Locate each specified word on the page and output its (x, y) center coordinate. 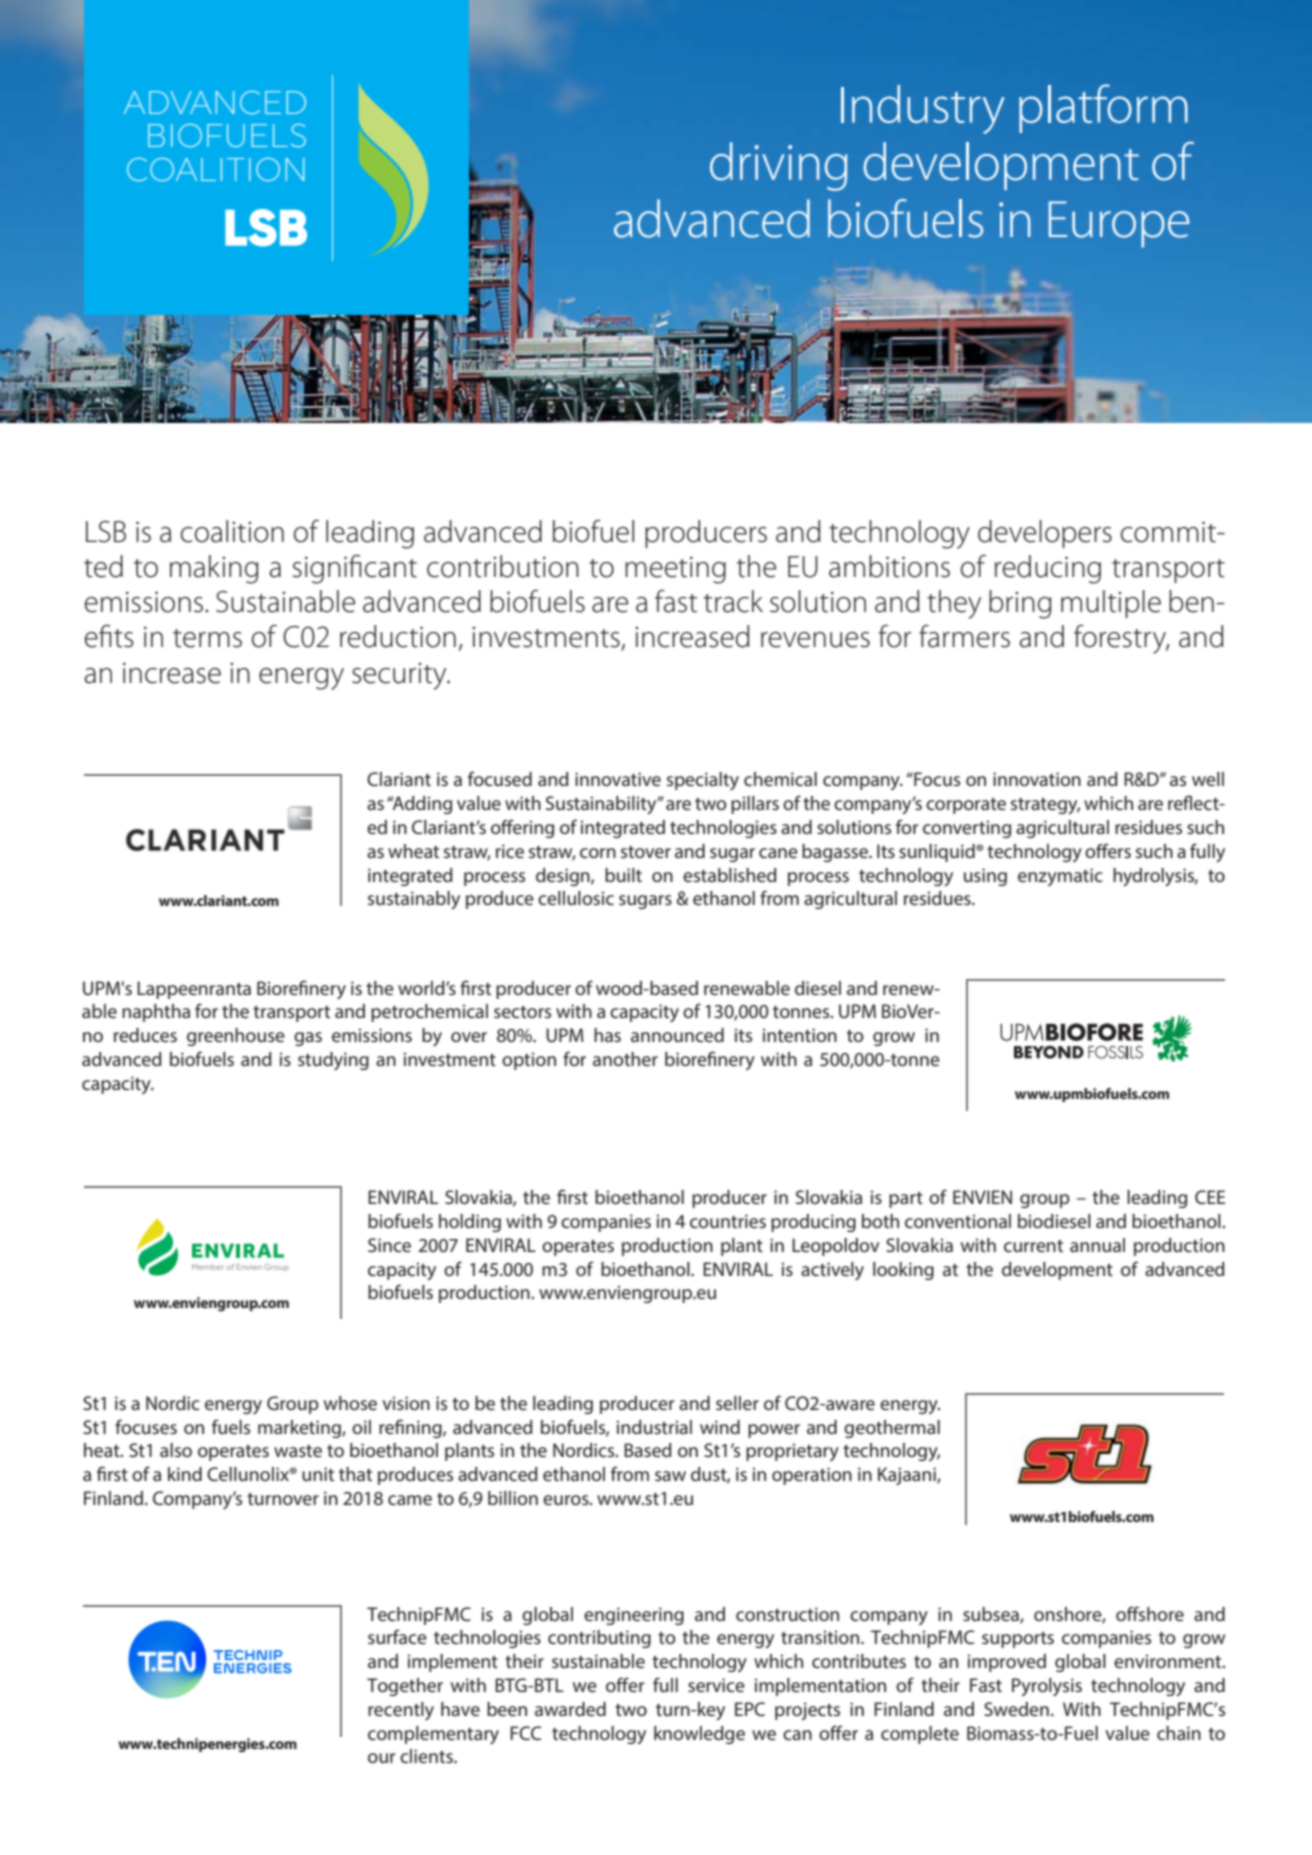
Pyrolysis (1047, 1687)
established (730, 875)
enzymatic (1060, 877)
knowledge (699, 1735)
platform (1103, 108)
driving (778, 166)
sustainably (414, 900)
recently (401, 1711)
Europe (1119, 224)
